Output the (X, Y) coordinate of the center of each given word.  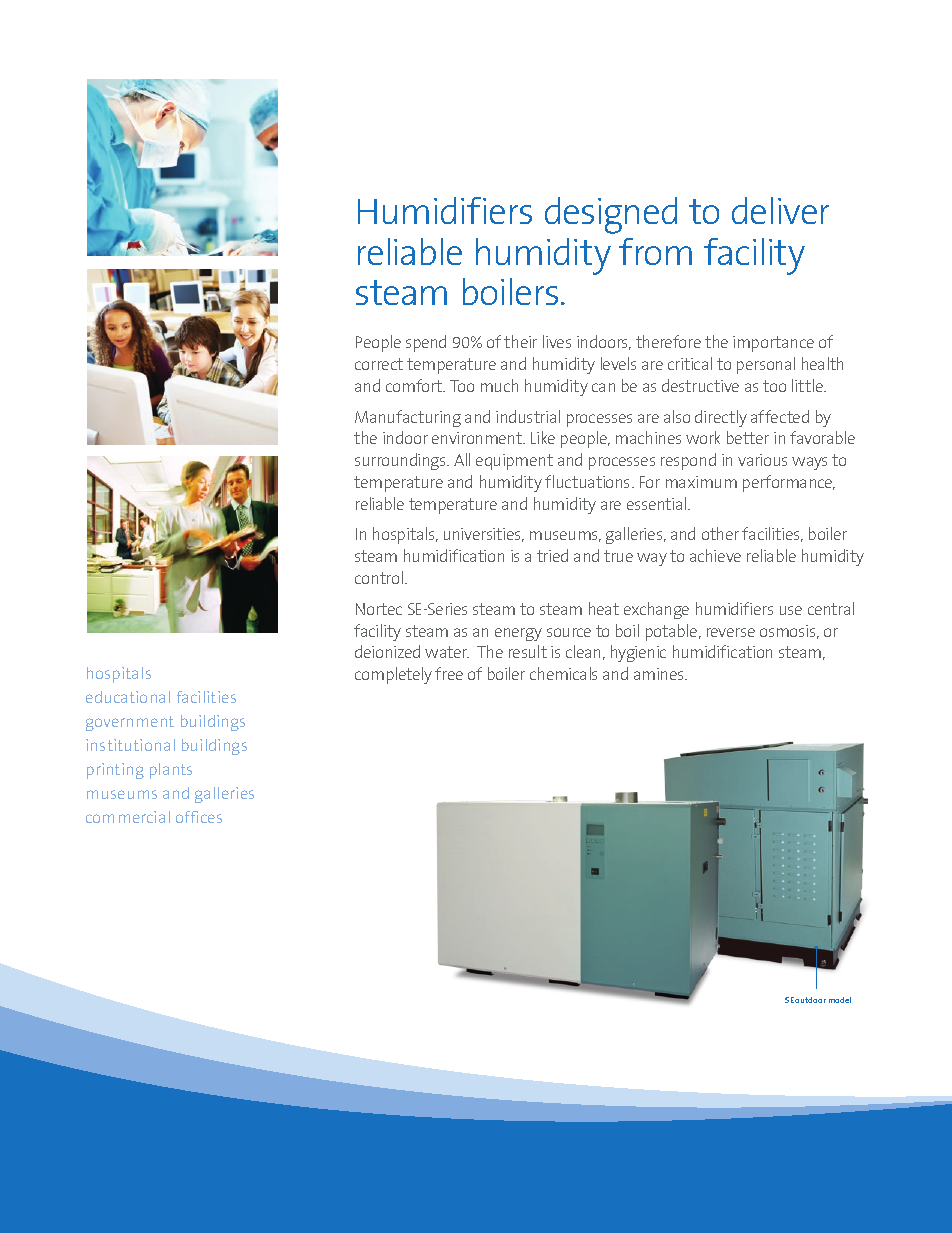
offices (199, 817)
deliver (780, 210)
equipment (514, 462)
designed (611, 215)
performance (789, 483)
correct (379, 364)
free (449, 673)
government (130, 723)
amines (660, 674)
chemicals (563, 673)
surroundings (402, 461)
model (840, 1000)
